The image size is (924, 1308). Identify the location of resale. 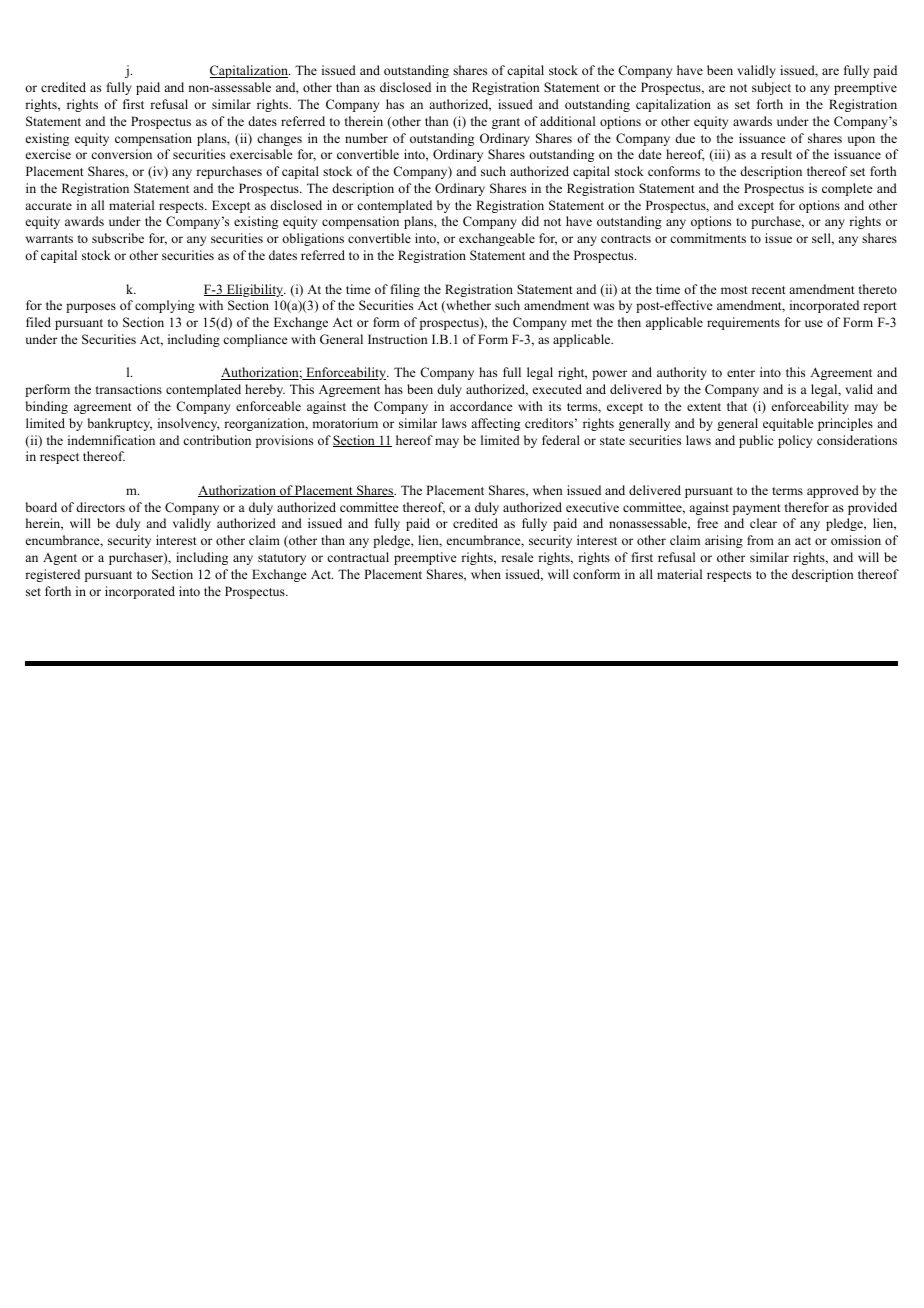
(517, 557).
